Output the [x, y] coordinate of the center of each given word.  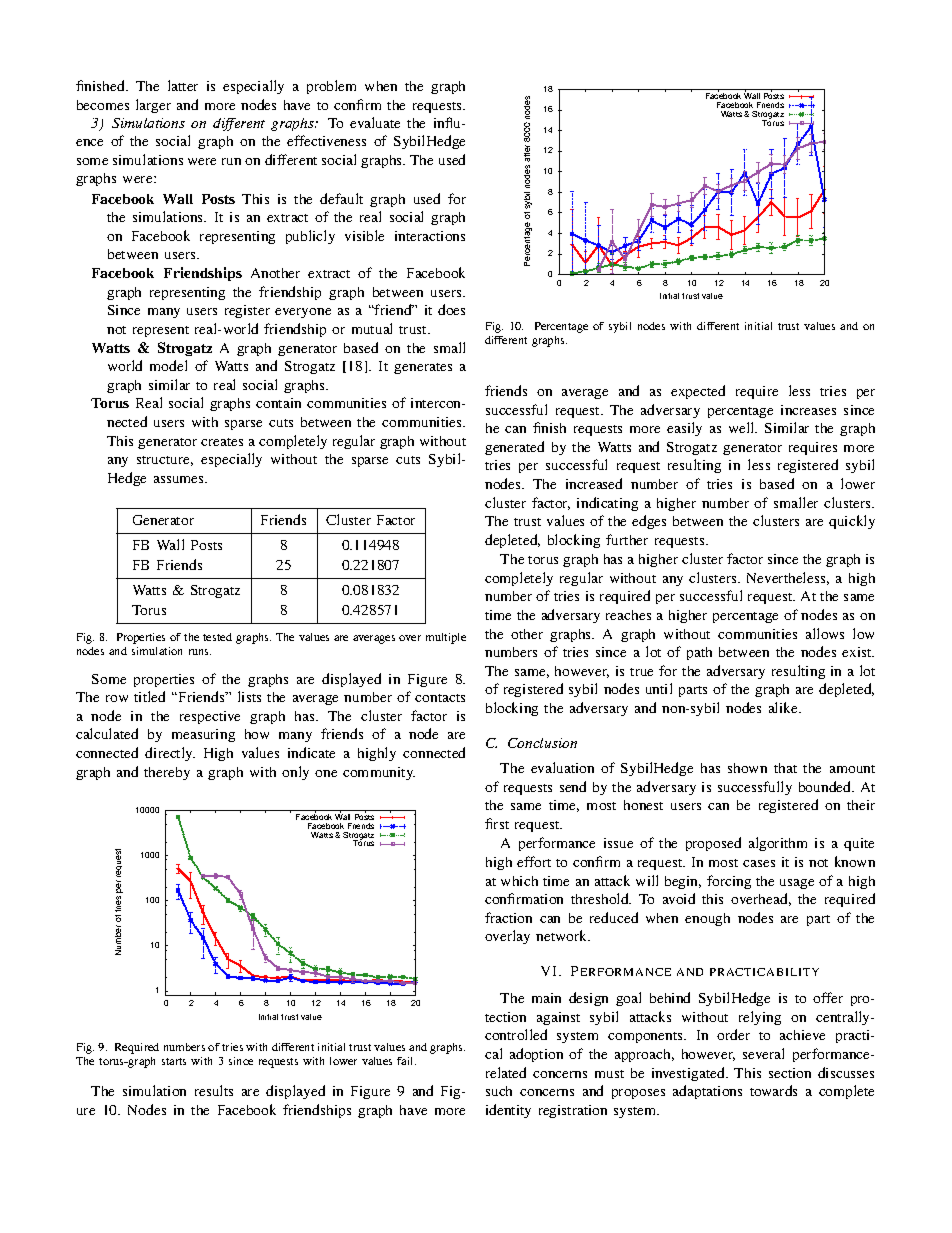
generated [514, 448]
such [499, 1091]
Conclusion [542, 743]
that [785, 768]
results [214, 1090]
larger [153, 106]
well [743, 427]
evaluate [375, 122]
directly [170, 754]
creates [222, 442]
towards [773, 1090]
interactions [430, 236]
